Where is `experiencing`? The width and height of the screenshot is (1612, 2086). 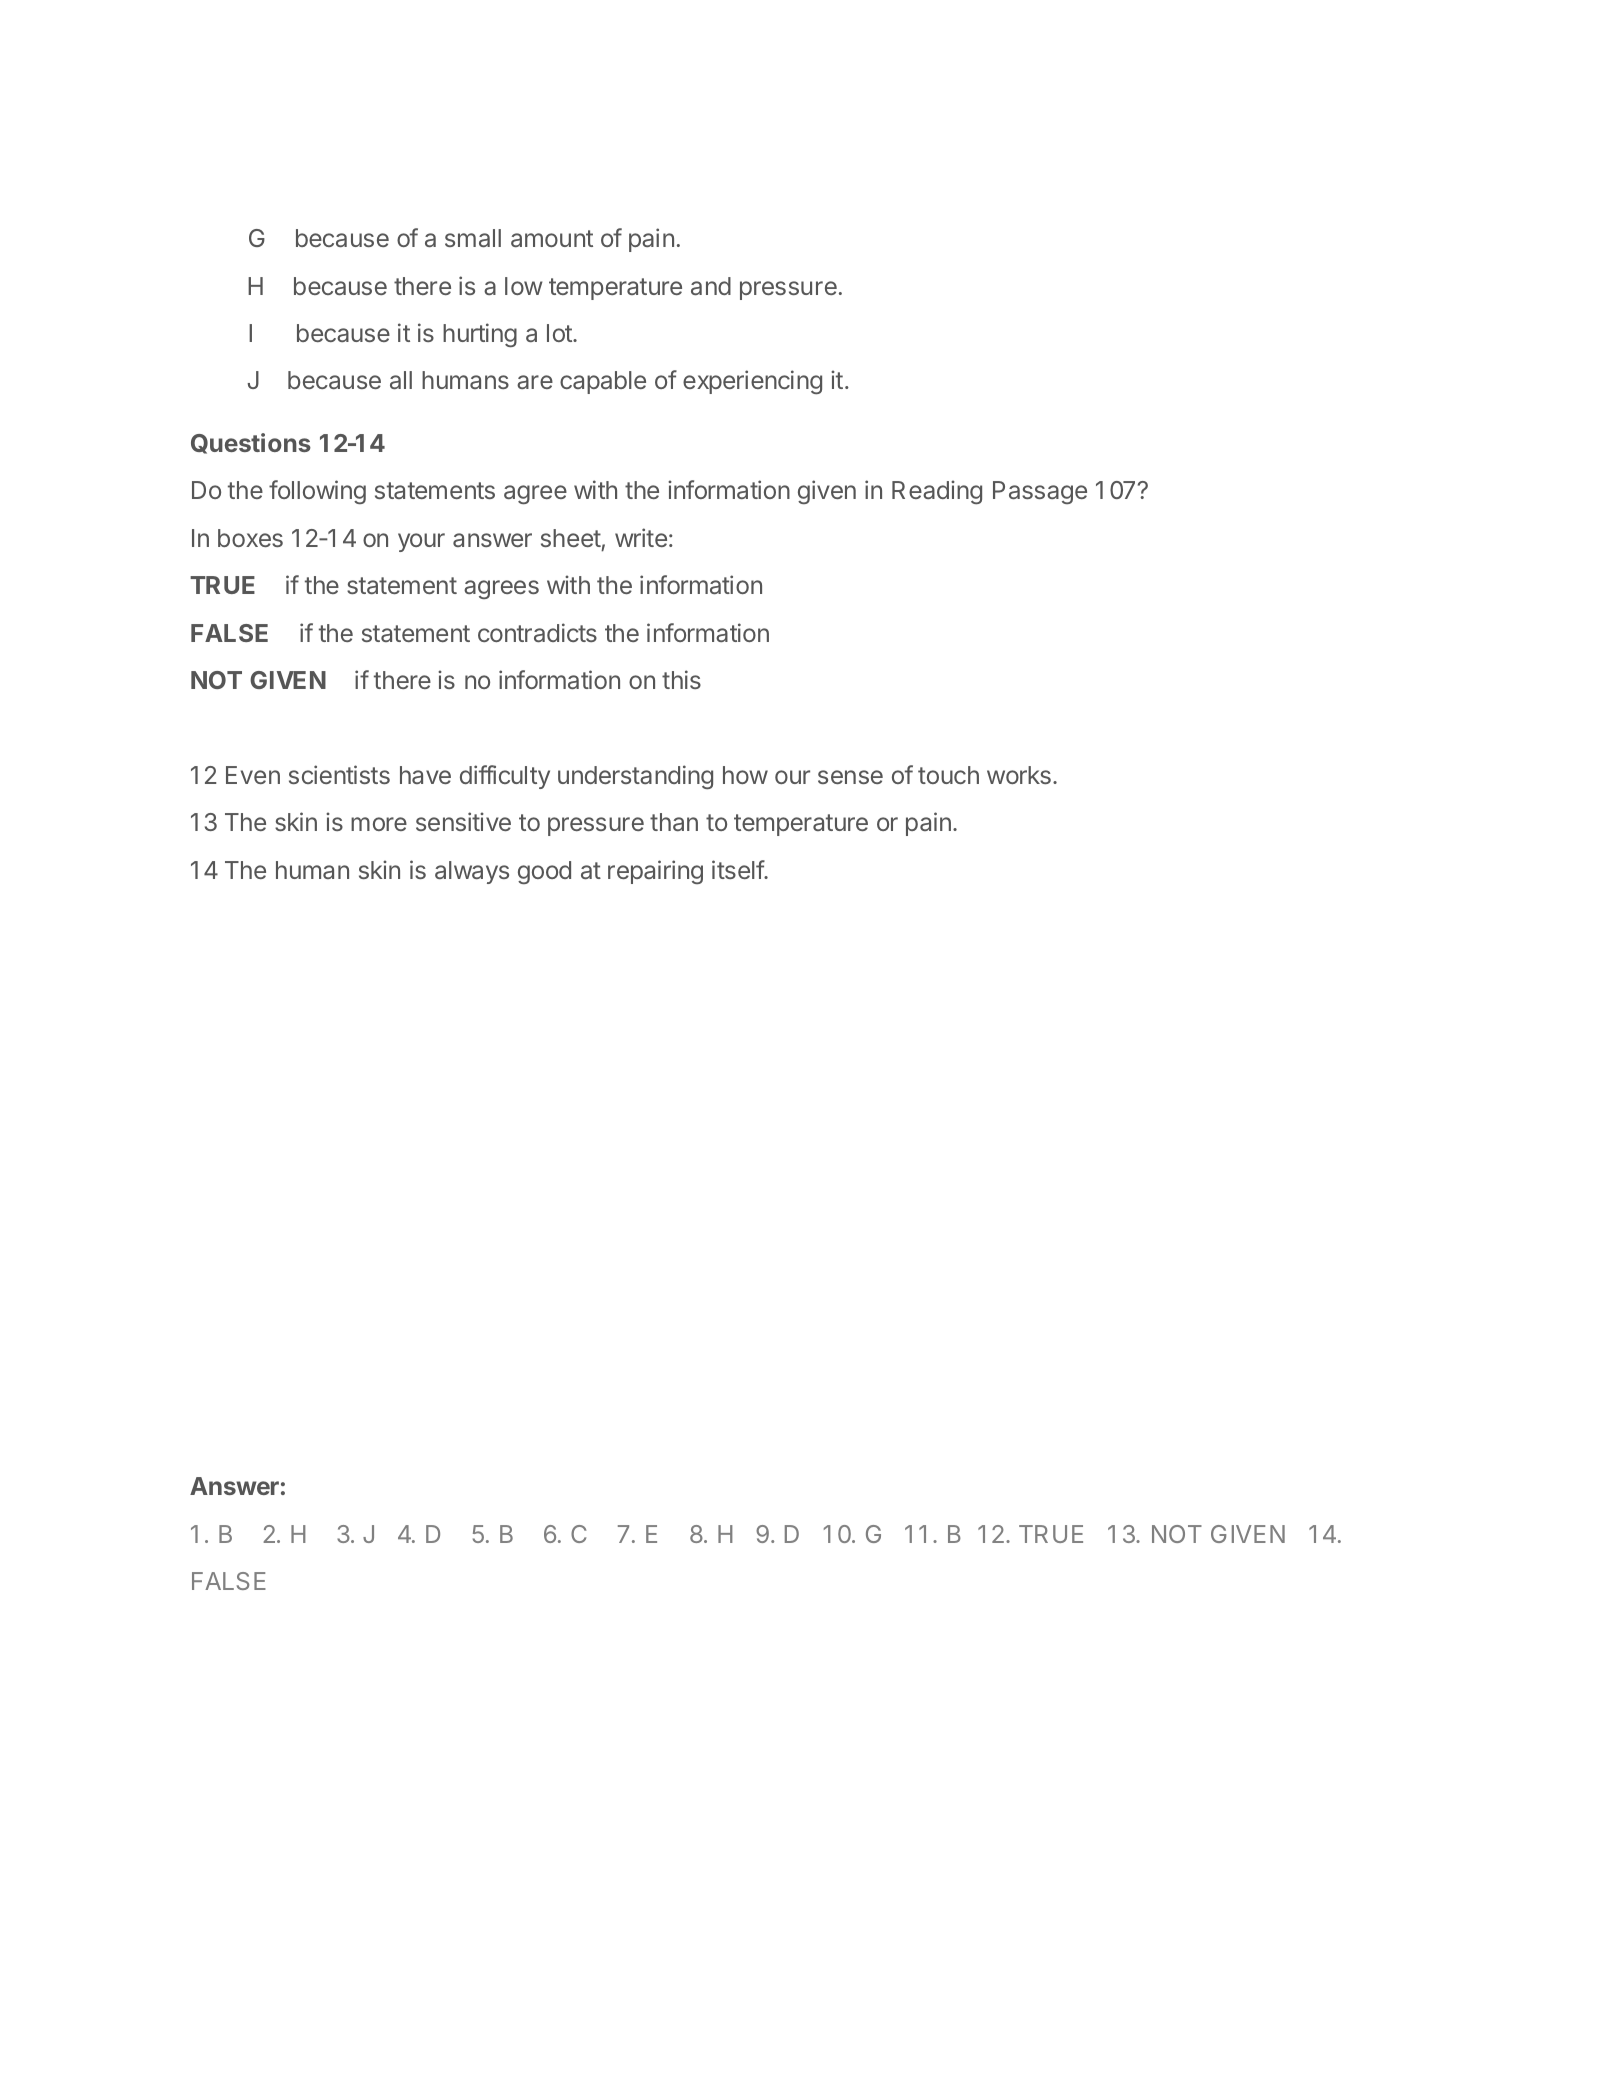 experiencing is located at coordinates (752, 382).
